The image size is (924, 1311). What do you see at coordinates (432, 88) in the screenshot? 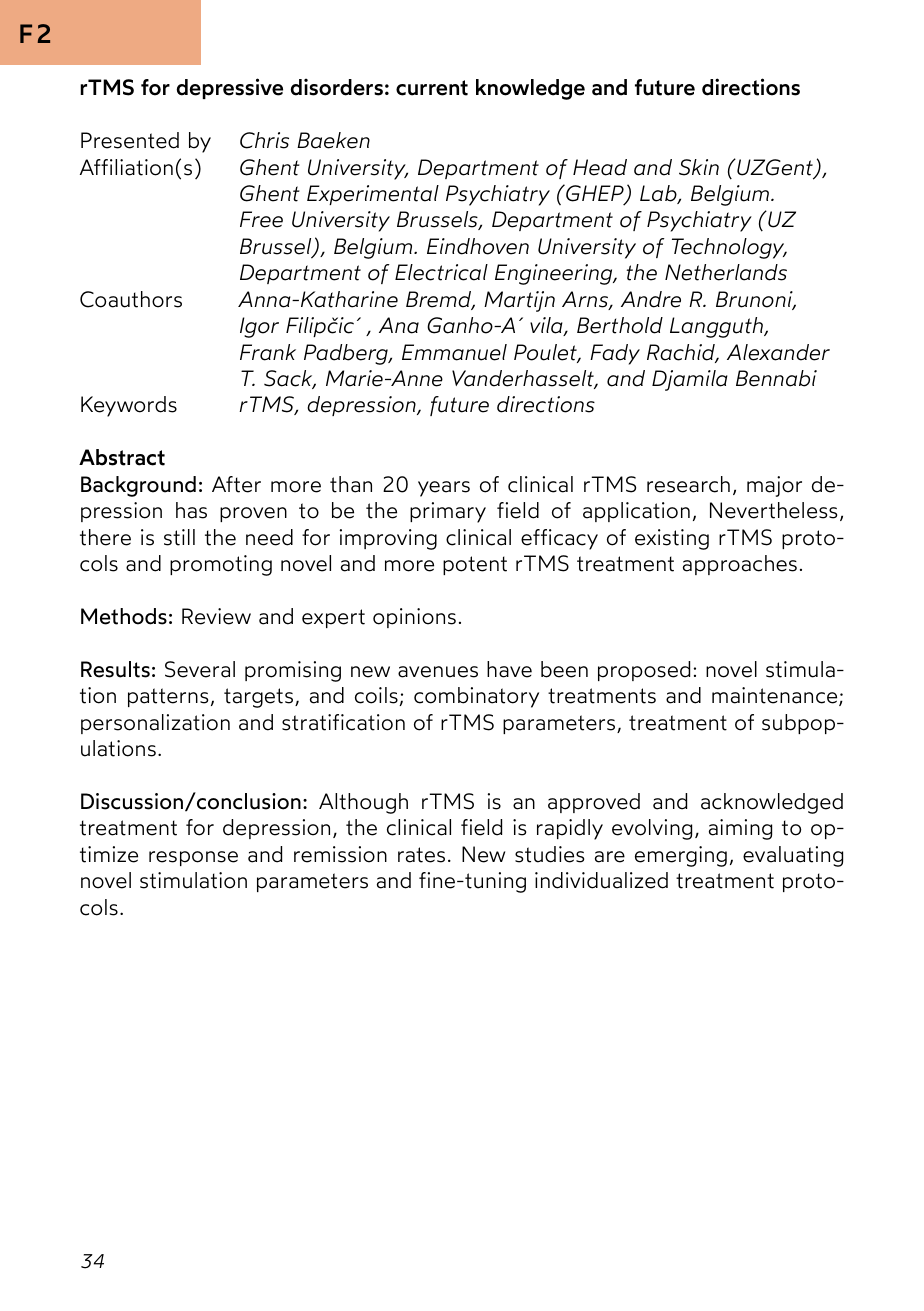
I see `current` at bounding box center [432, 88].
